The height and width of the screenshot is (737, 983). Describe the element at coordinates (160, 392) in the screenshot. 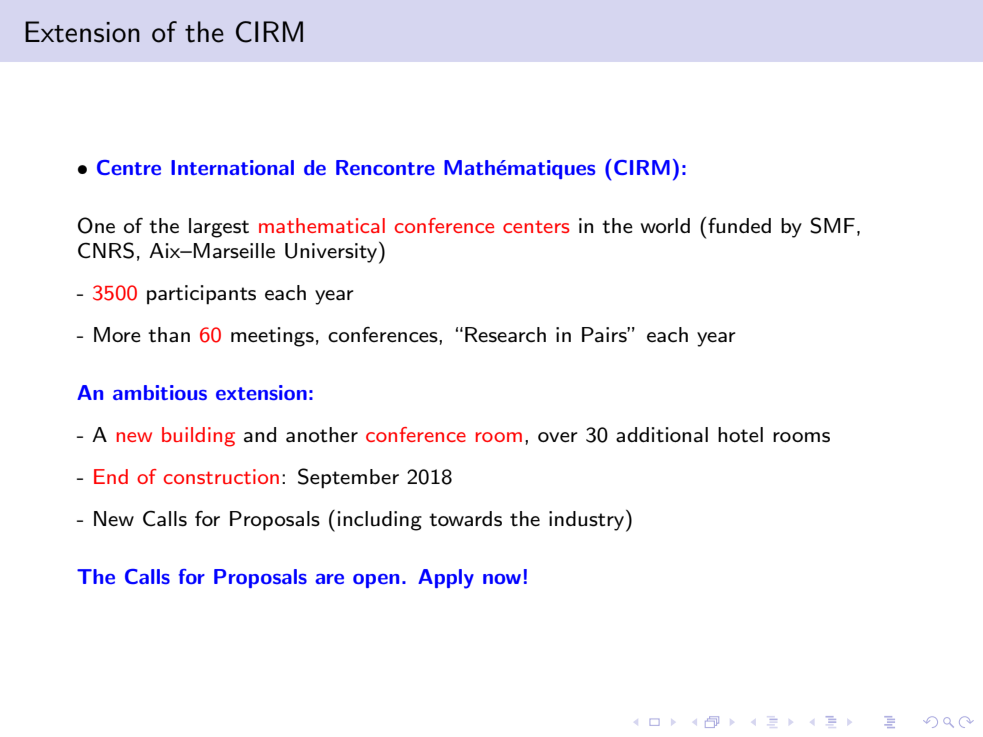

I see `ambitious` at that location.
